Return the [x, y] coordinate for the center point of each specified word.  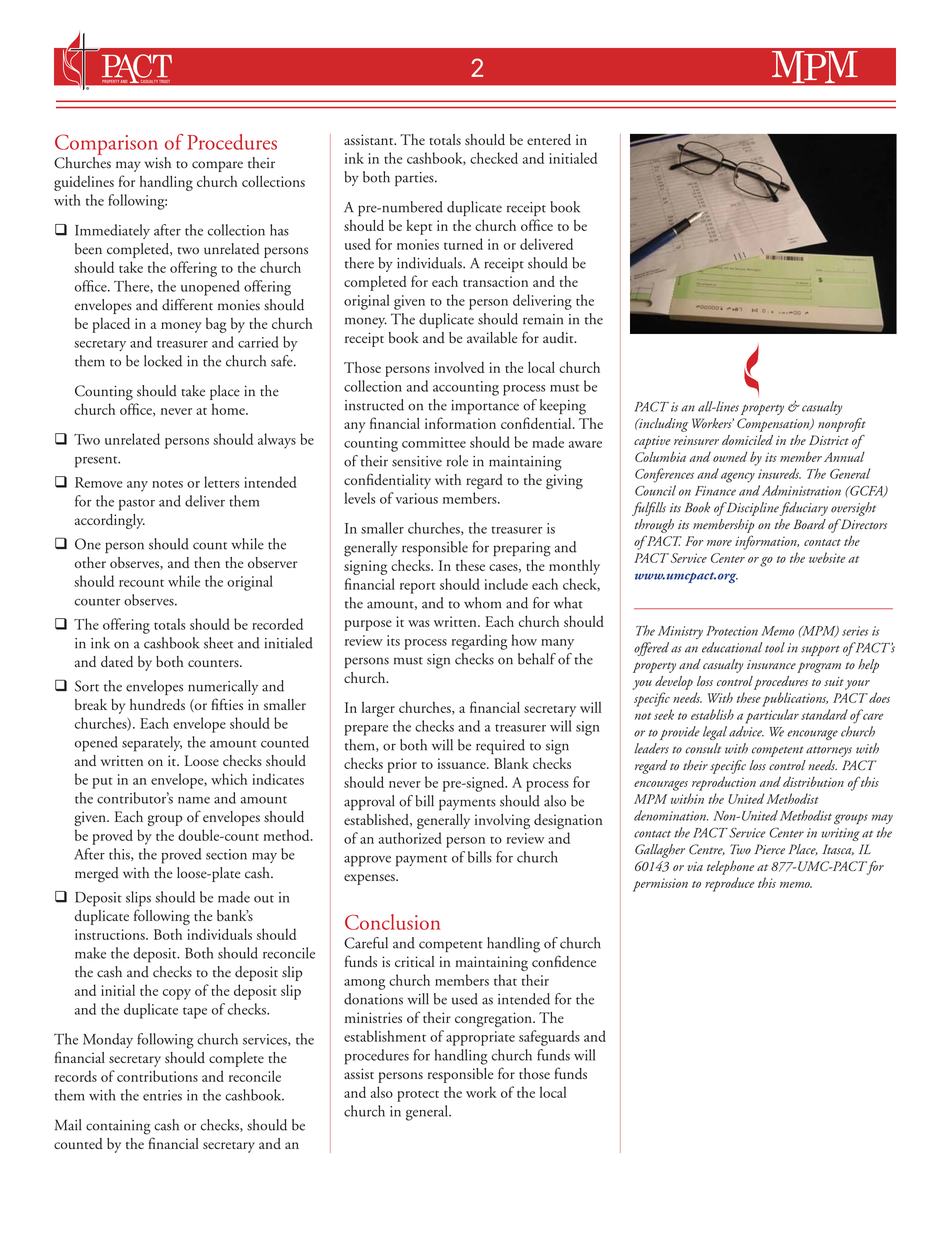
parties [415, 179]
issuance [463, 763]
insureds [779, 473]
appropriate [480, 1038]
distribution [813, 781]
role [457, 461]
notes [167, 484]
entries [162, 1095]
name [194, 800]
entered [549, 139]
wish [158, 163]
